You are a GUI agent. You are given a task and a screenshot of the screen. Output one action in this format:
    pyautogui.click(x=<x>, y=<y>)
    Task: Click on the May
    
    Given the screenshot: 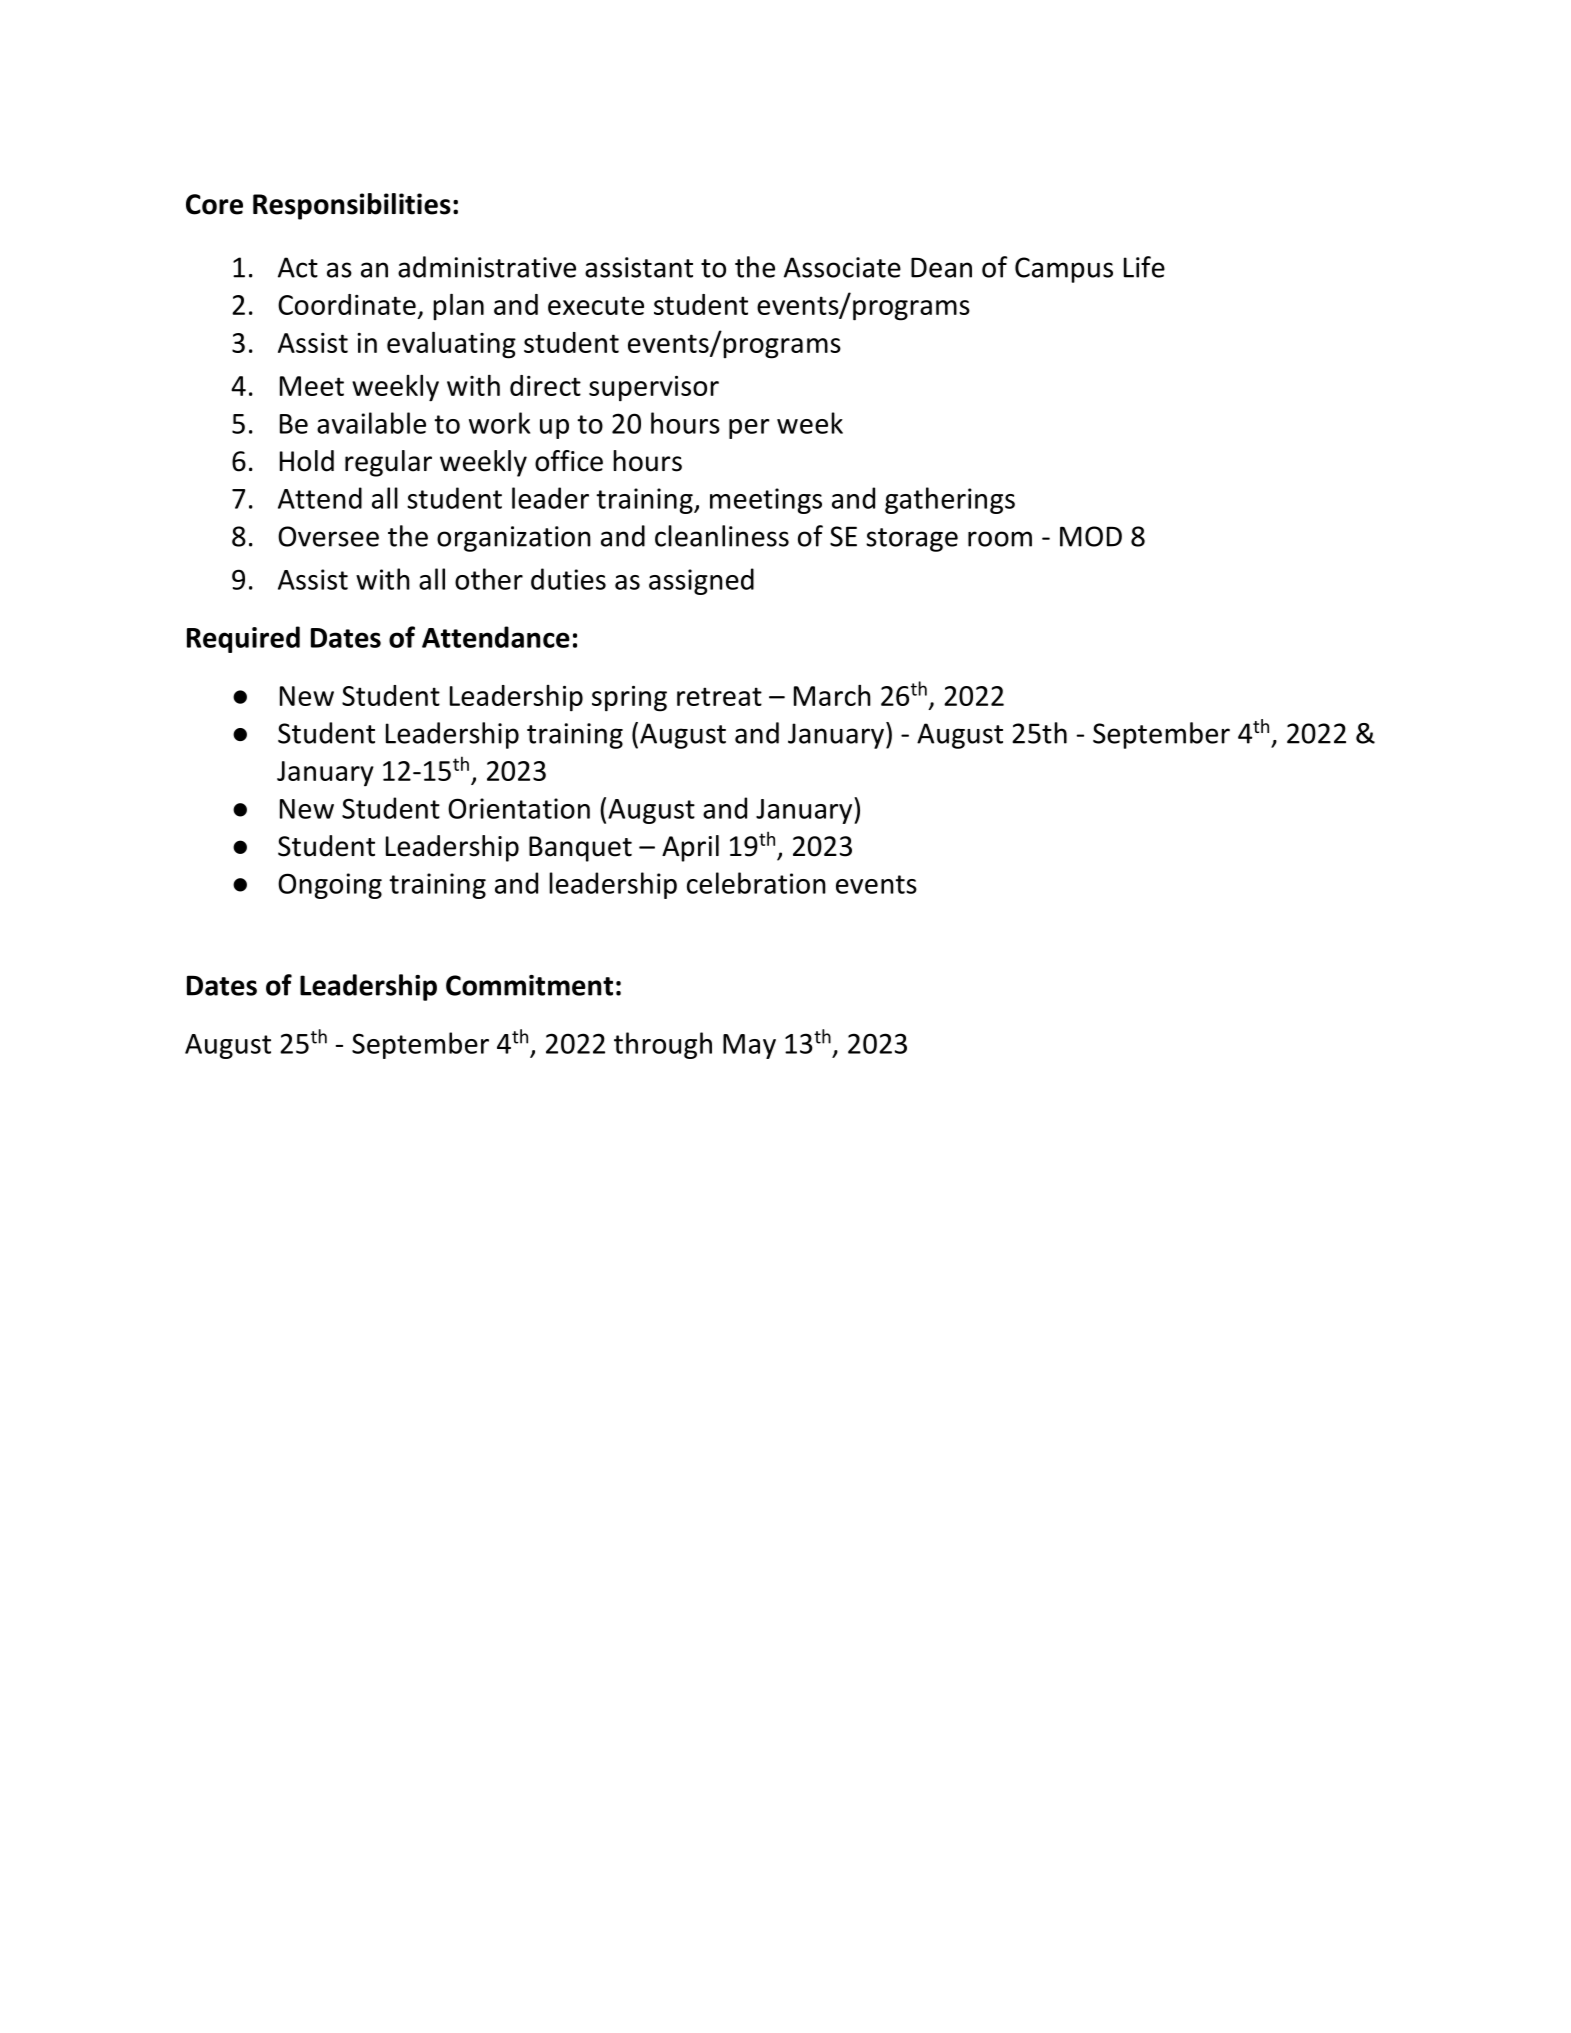 What is the action you would take?
    pyautogui.click(x=749, y=1046)
